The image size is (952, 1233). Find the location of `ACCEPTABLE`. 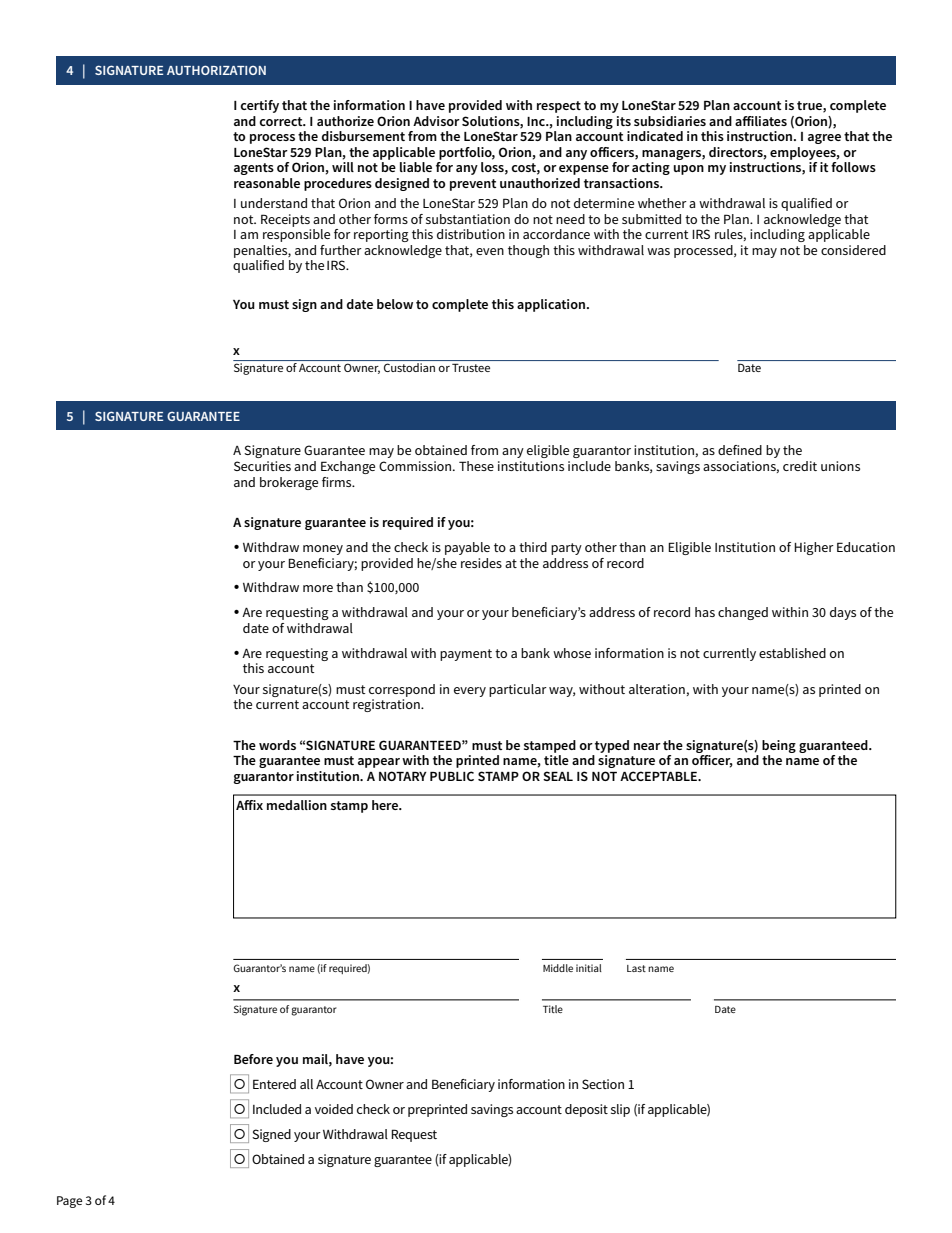

ACCEPTABLE is located at coordinates (660, 776).
